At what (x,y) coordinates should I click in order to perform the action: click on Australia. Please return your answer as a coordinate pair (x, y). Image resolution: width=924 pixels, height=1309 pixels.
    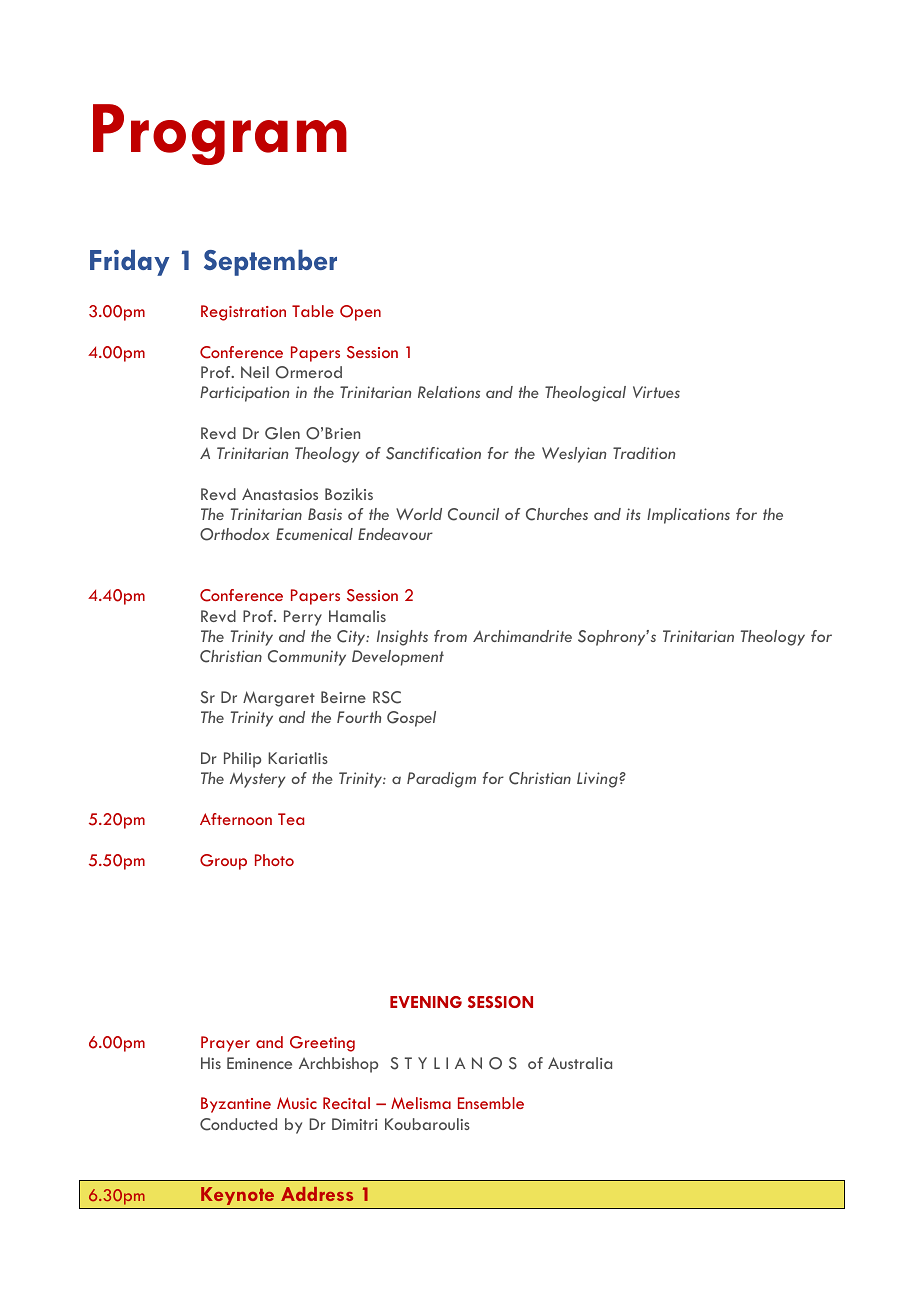
    Looking at the image, I should click on (580, 1063).
